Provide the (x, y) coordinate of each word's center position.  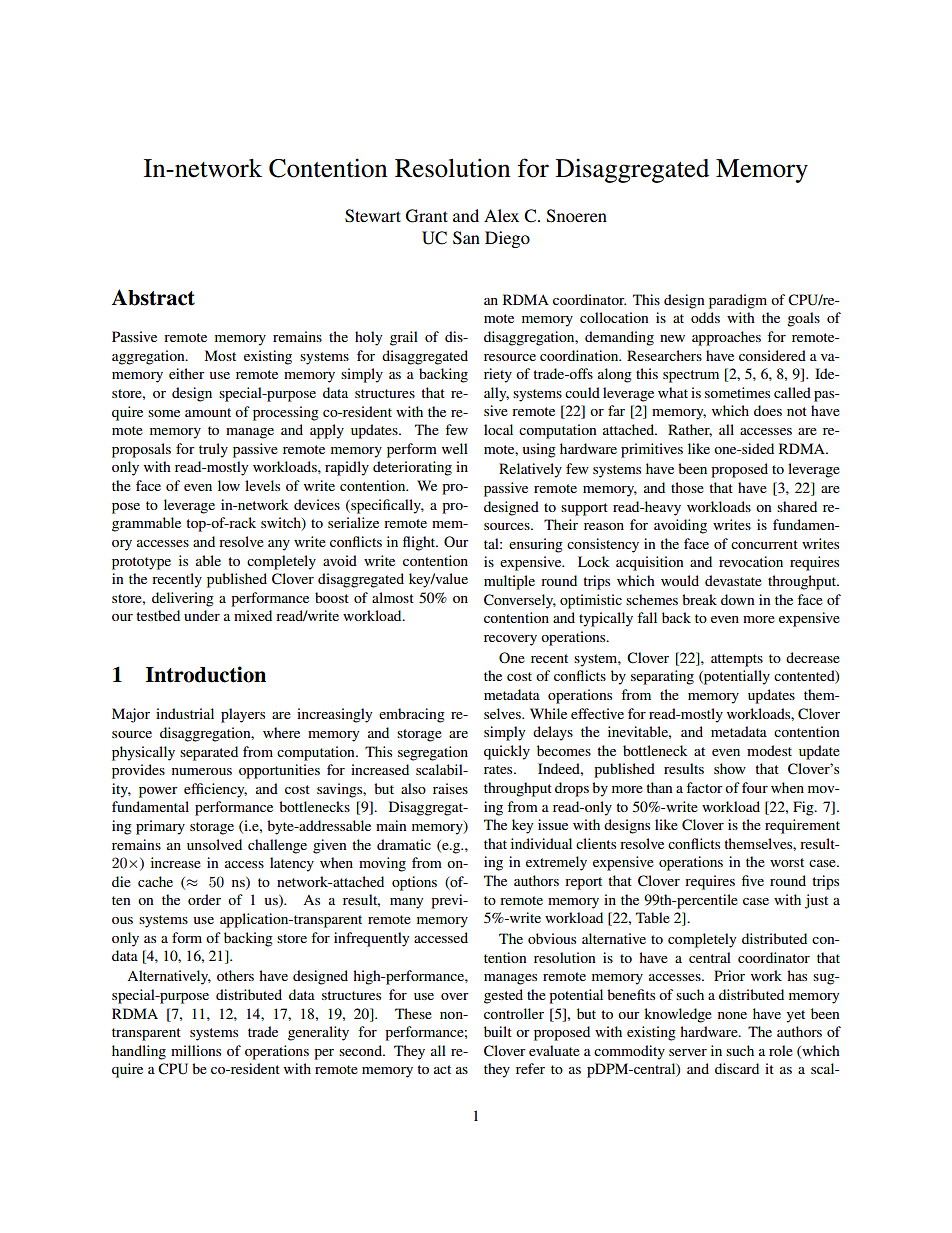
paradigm (738, 301)
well (455, 448)
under (202, 615)
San (466, 238)
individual (541, 843)
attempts (737, 660)
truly (213, 450)
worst (787, 862)
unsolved (214, 844)
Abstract (153, 297)
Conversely (520, 601)
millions (196, 1050)
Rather (690, 430)
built (498, 1031)
